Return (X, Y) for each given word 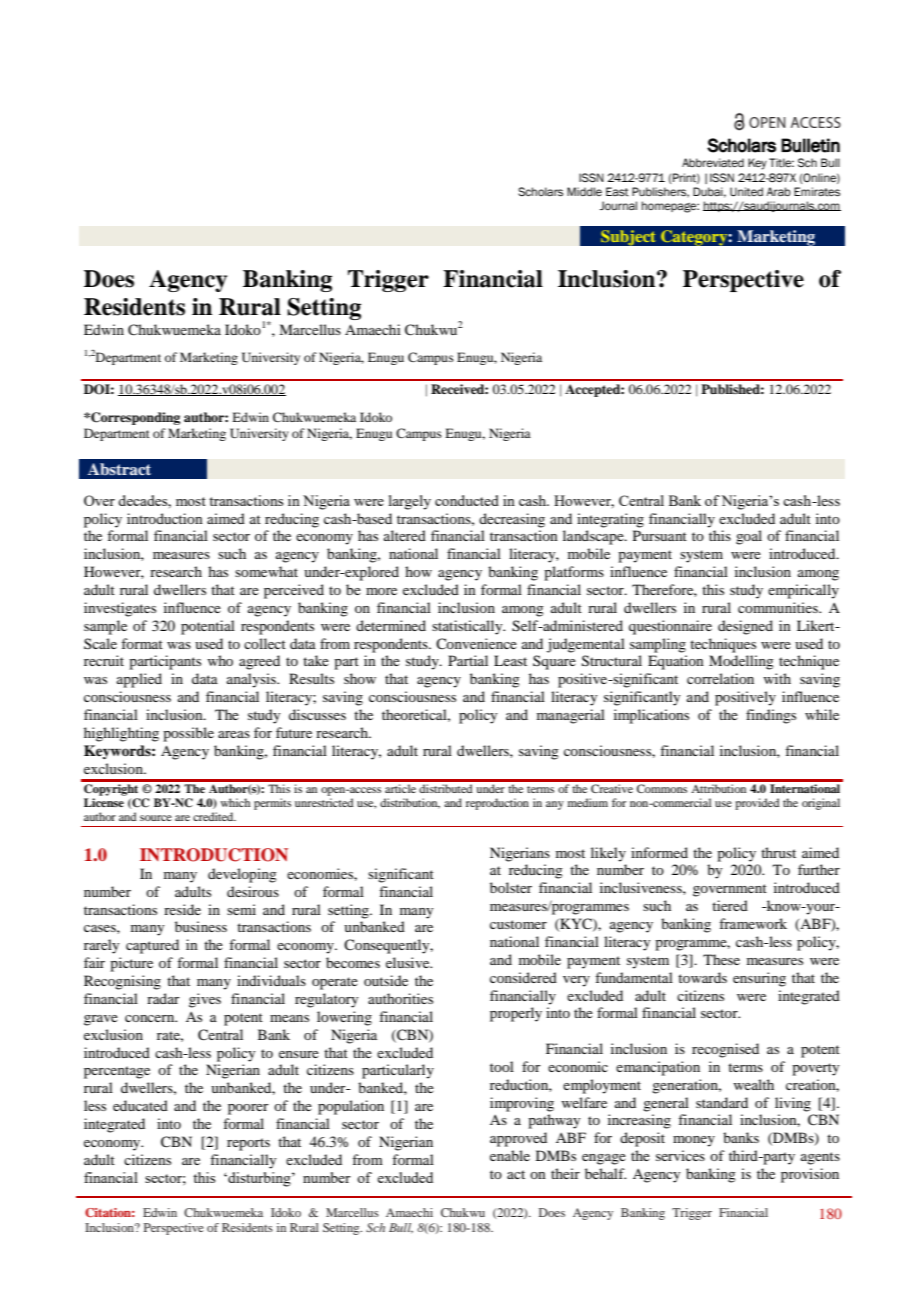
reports (248, 1144)
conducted (467, 500)
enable (510, 1155)
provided (757, 804)
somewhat (266, 571)
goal (749, 537)
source (156, 818)
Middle (584, 191)
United (746, 192)
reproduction (497, 804)
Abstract (119, 469)
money (694, 1141)
